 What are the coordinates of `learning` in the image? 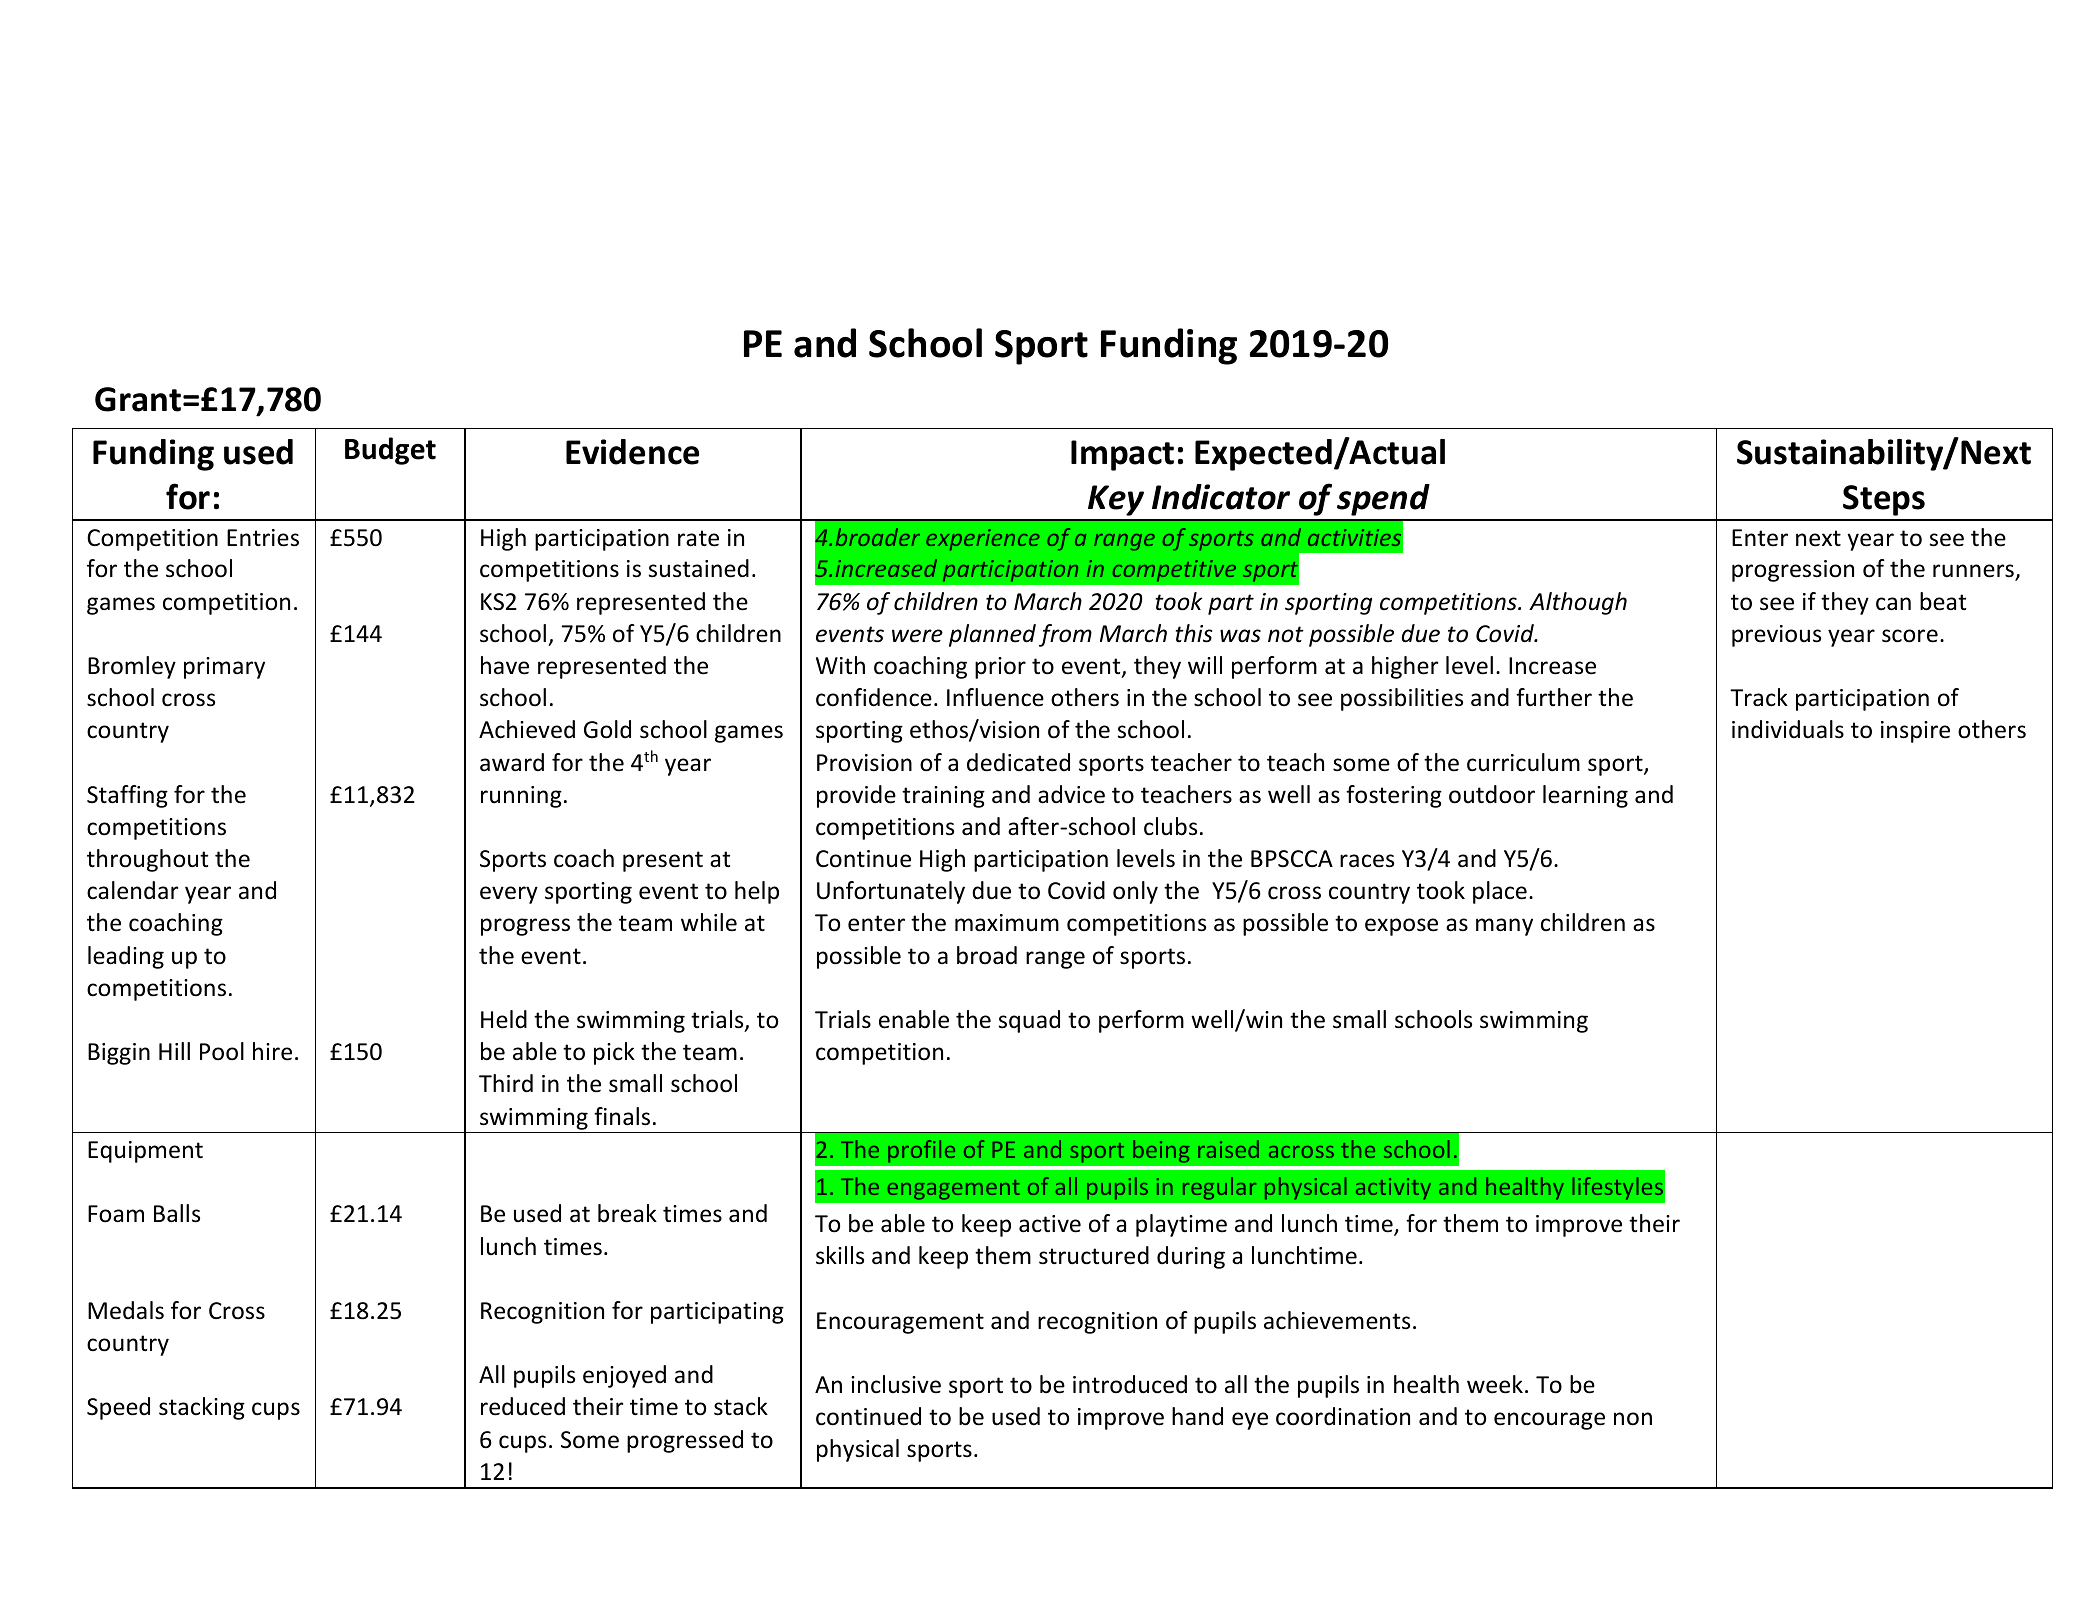 It's located at (1585, 796).
